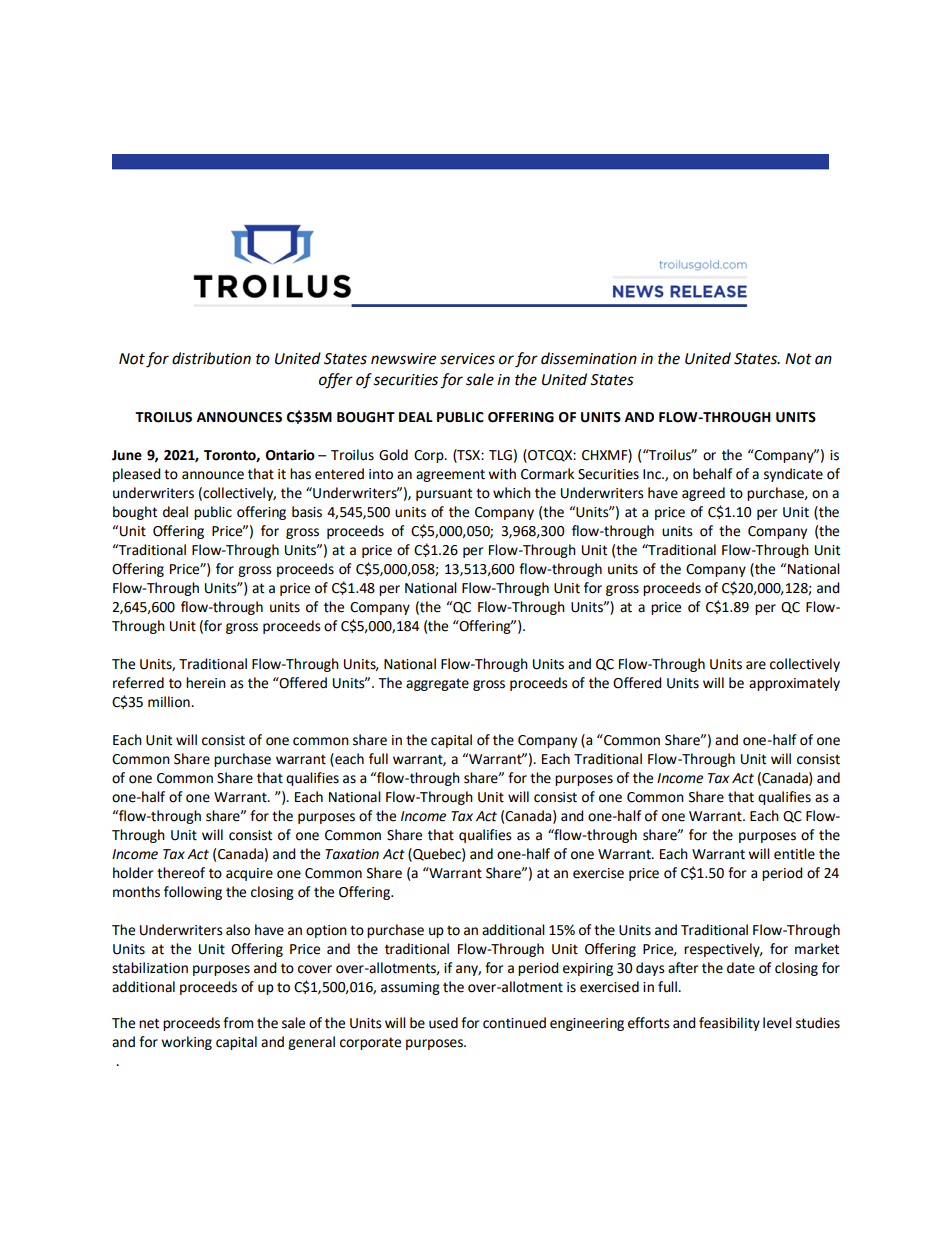 This screenshot has width=952, height=1233. What do you see at coordinates (211, 358) in the screenshot?
I see `distribution` at bounding box center [211, 358].
